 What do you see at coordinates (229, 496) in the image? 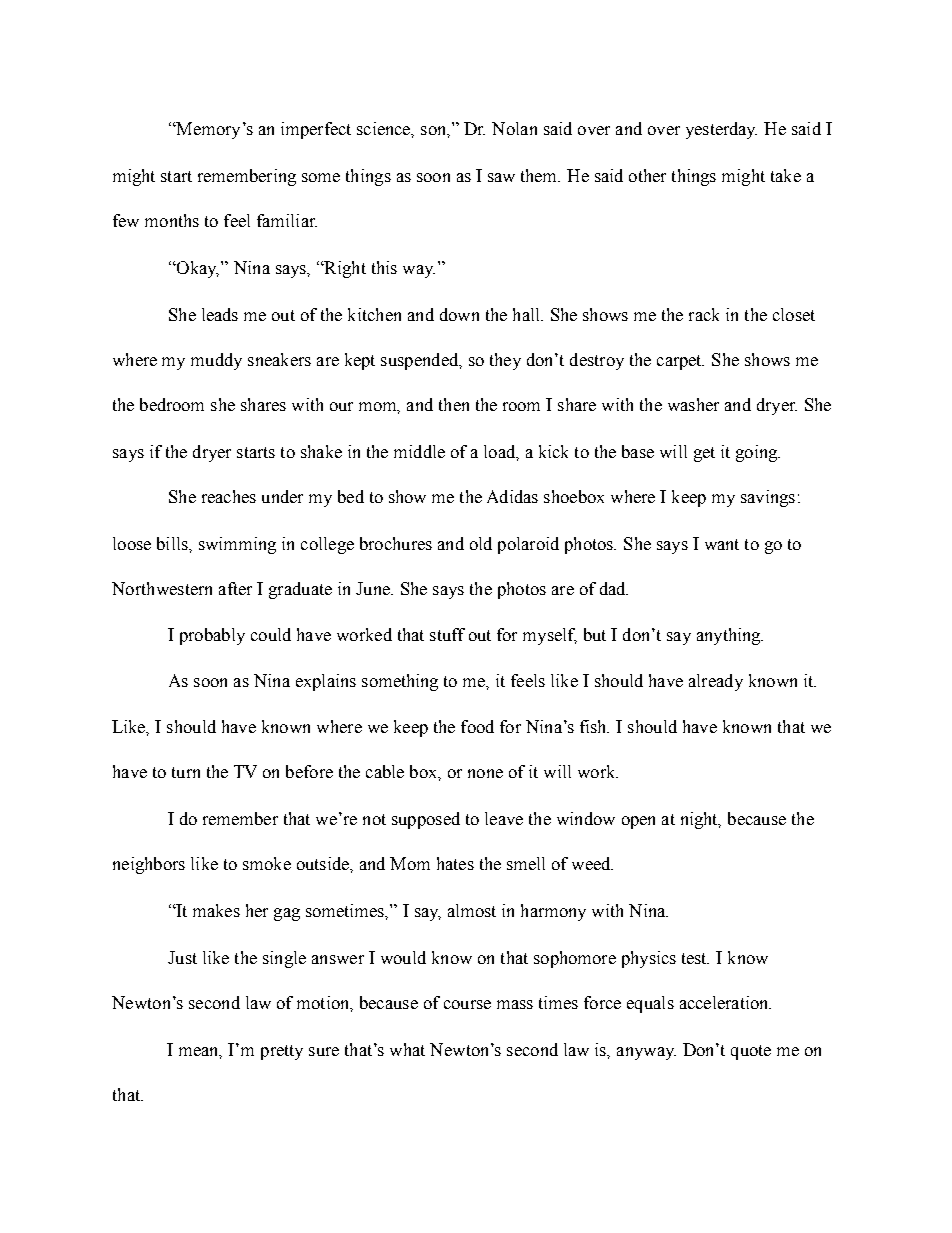
I see `reaches` at bounding box center [229, 496].
